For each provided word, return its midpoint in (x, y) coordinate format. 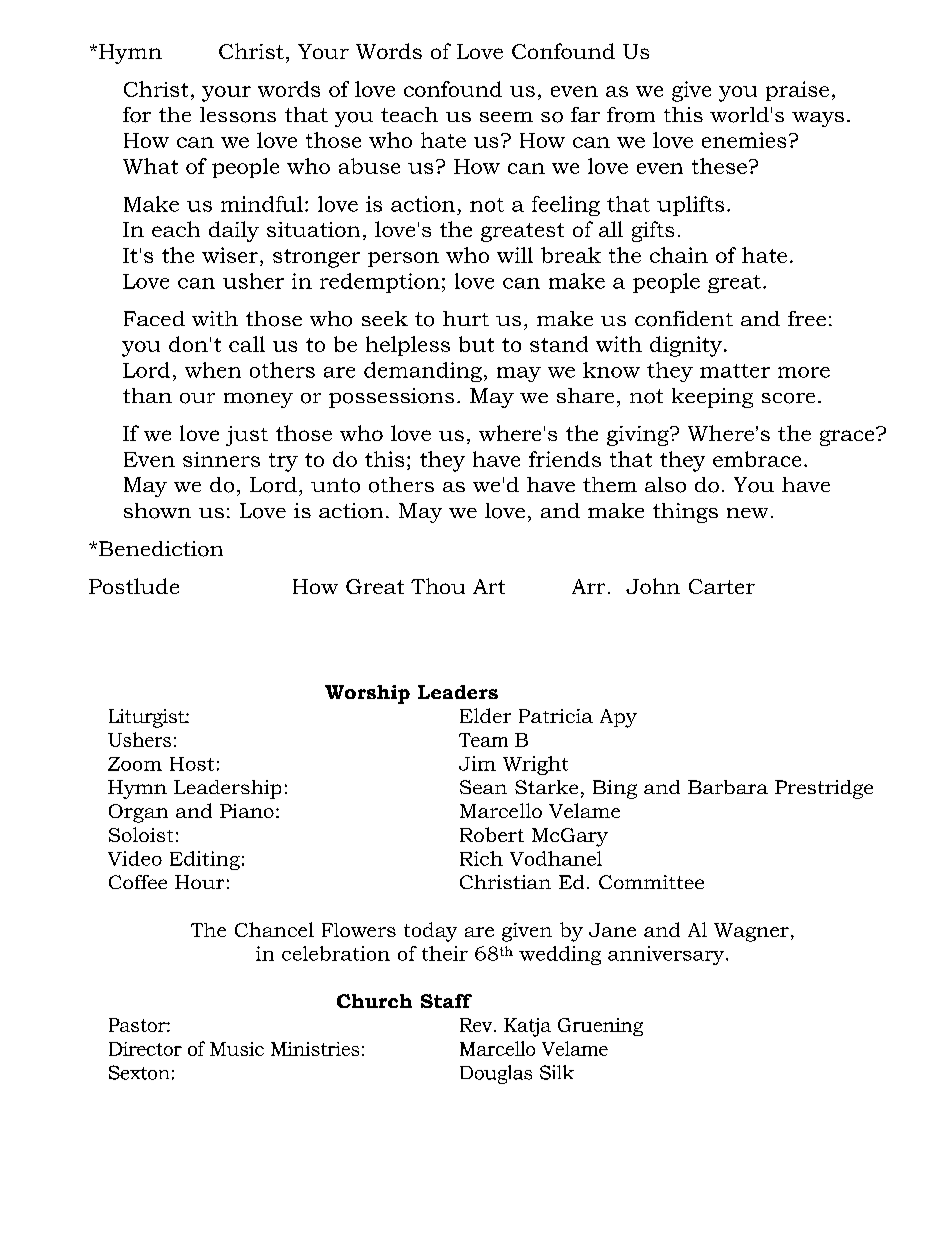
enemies (744, 140)
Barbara (728, 787)
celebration (336, 953)
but (476, 344)
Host (192, 764)
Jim (477, 763)
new (747, 513)
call (247, 344)
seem (506, 117)
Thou (438, 586)
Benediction (159, 549)
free (807, 318)
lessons (238, 115)
